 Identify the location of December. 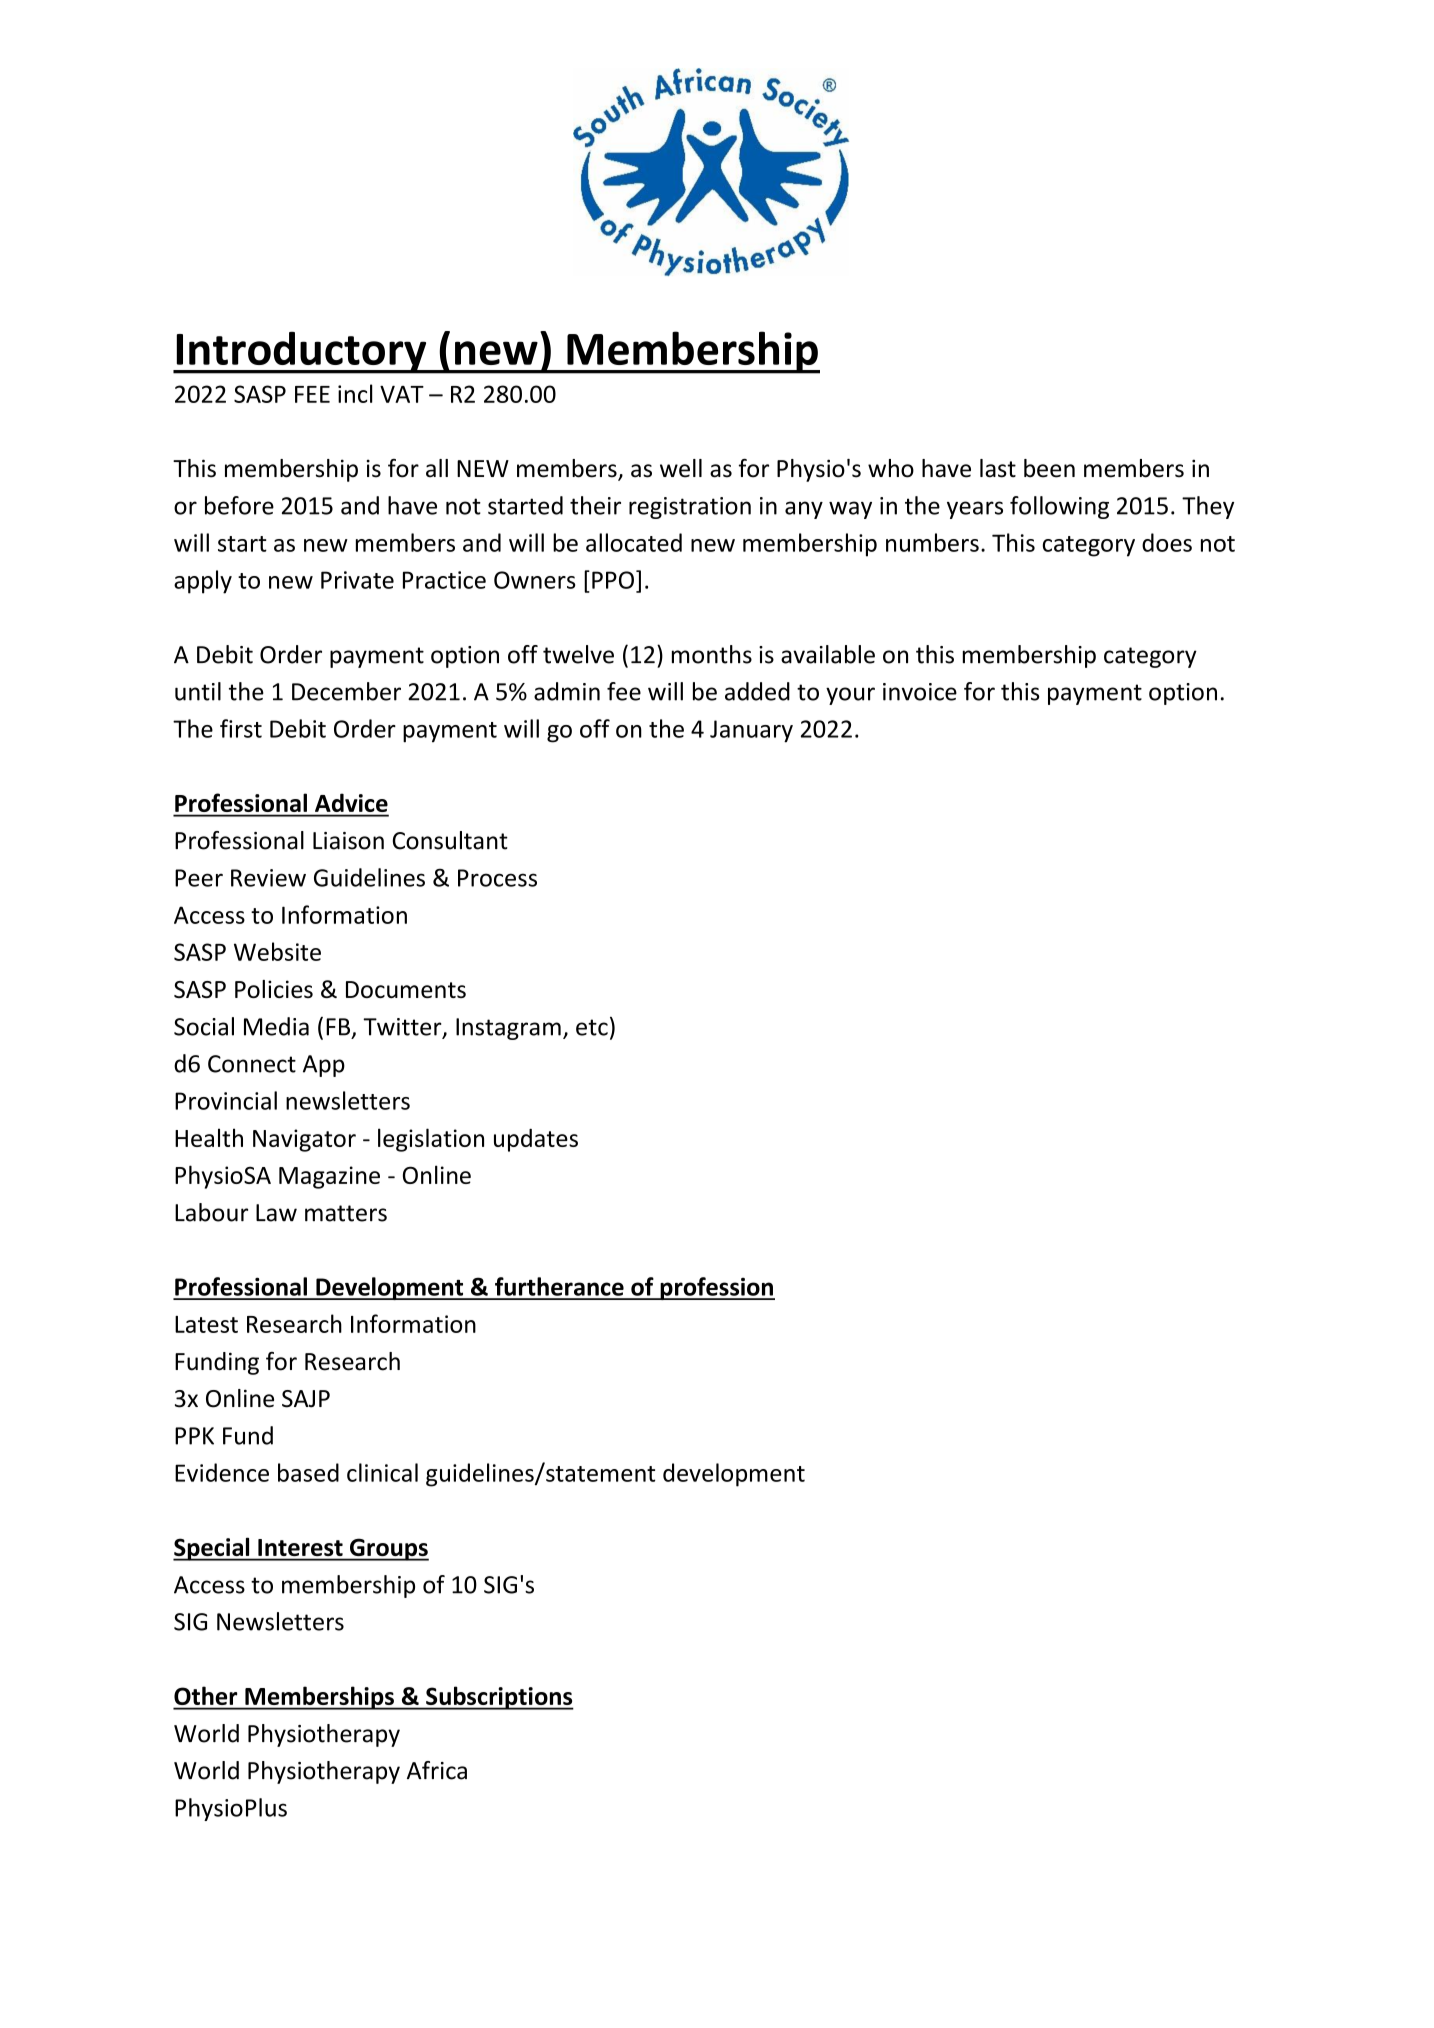
(346, 691).
